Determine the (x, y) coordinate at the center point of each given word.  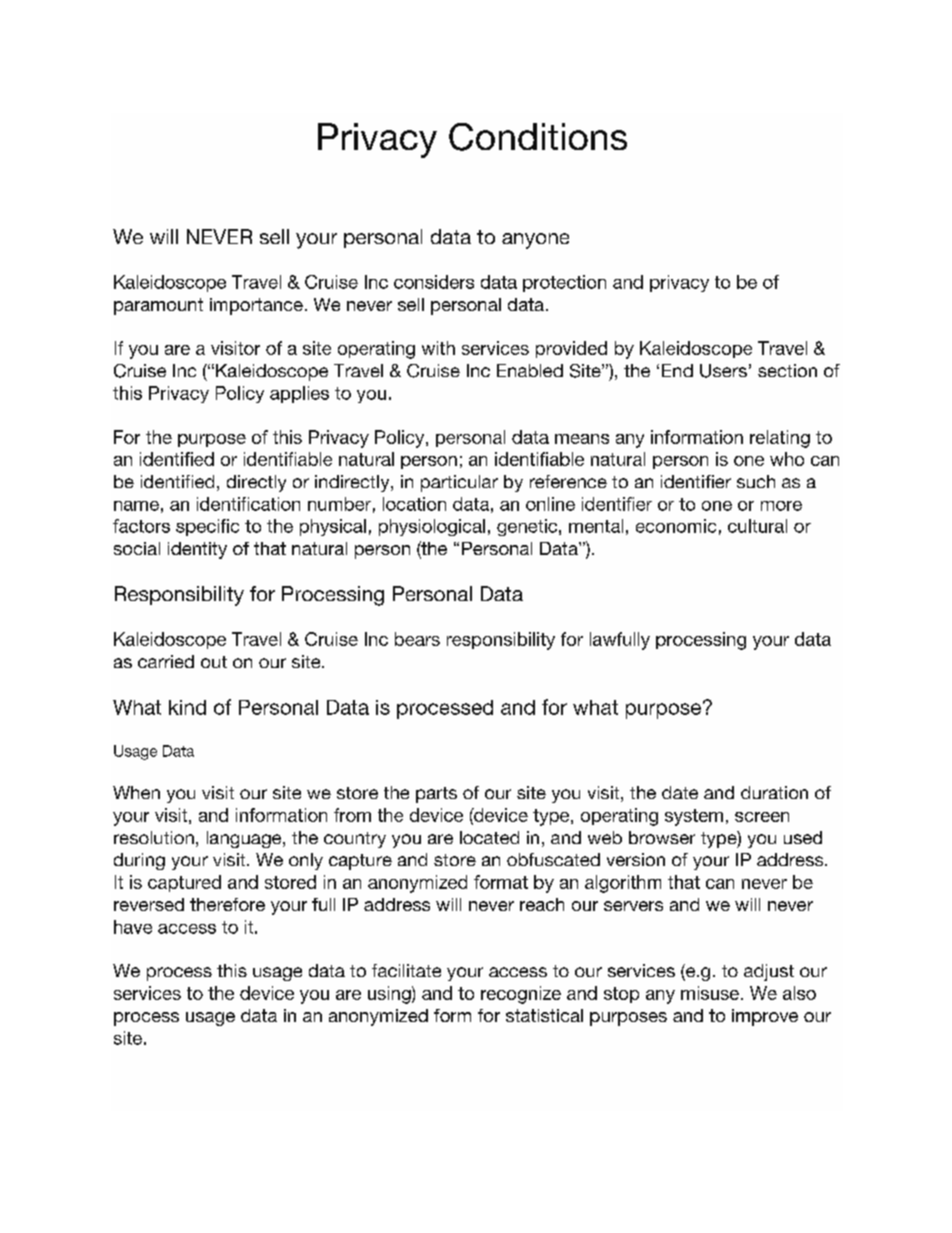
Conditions (538, 137)
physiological (432, 527)
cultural (757, 526)
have (133, 927)
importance (256, 306)
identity (197, 550)
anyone (535, 241)
